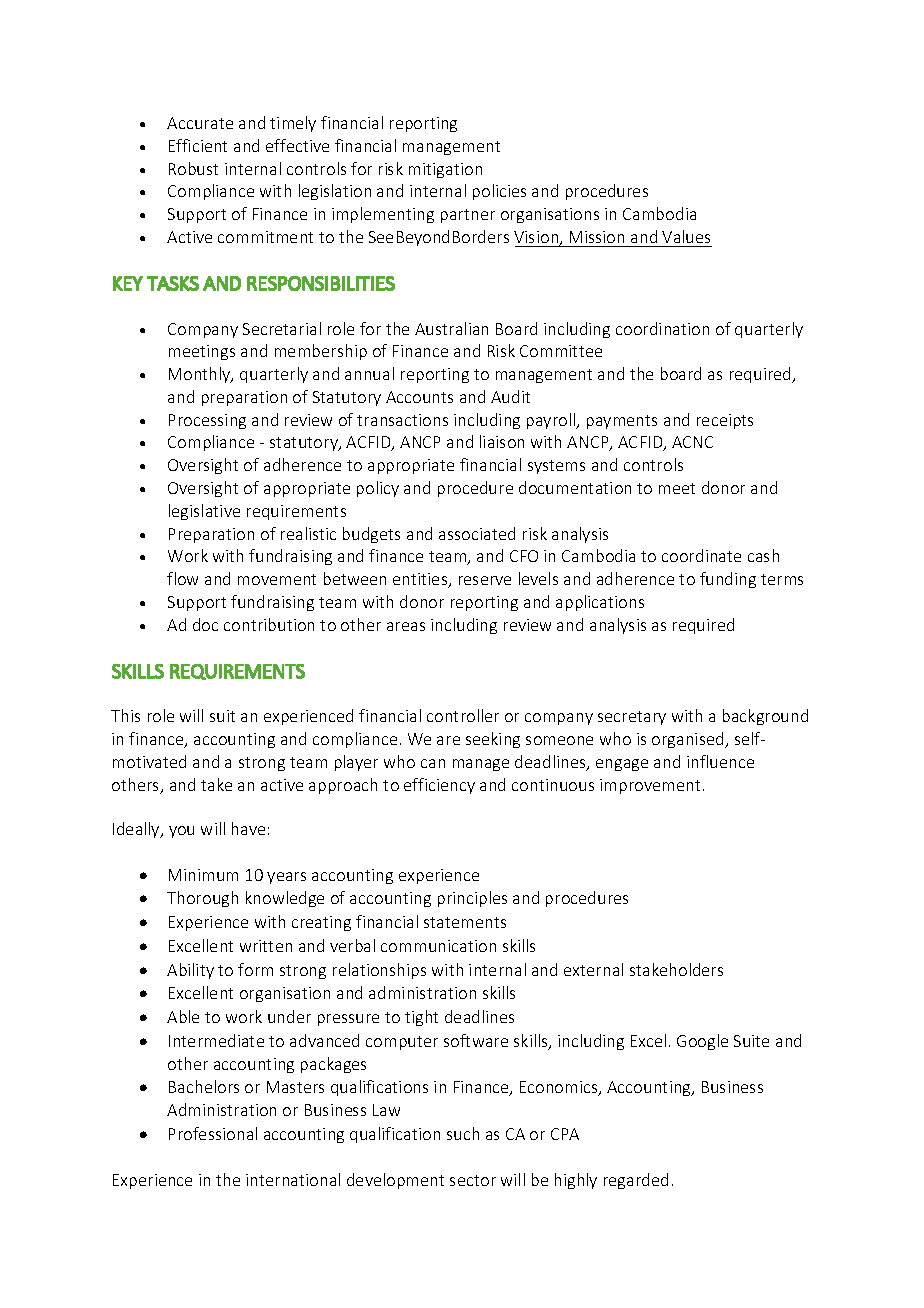 The height and width of the image is (1308, 924). What do you see at coordinates (198, 145) in the image?
I see `Efficient` at bounding box center [198, 145].
